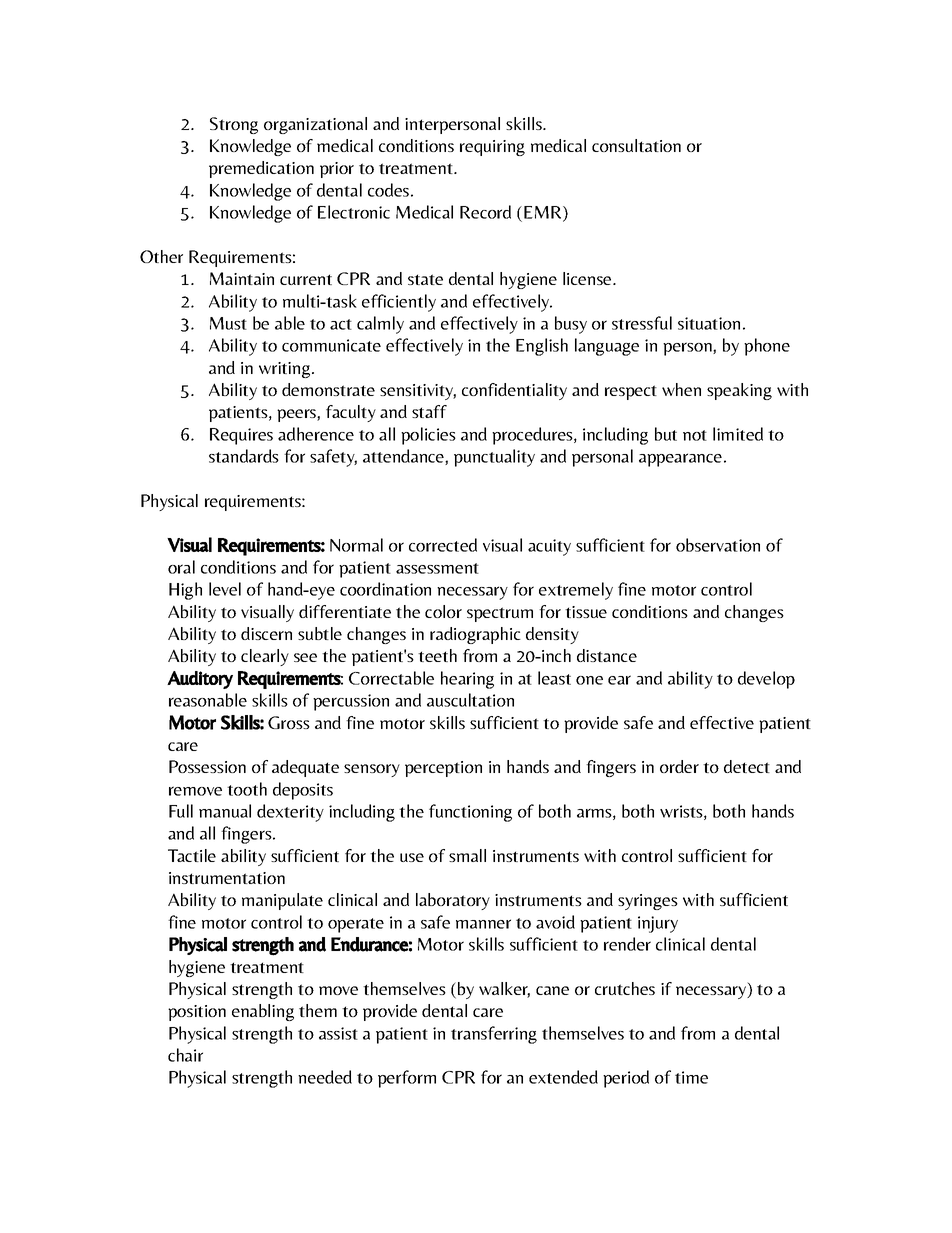 The width and height of the image is (952, 1233). I want to click on premedication, so click(261, 169).
